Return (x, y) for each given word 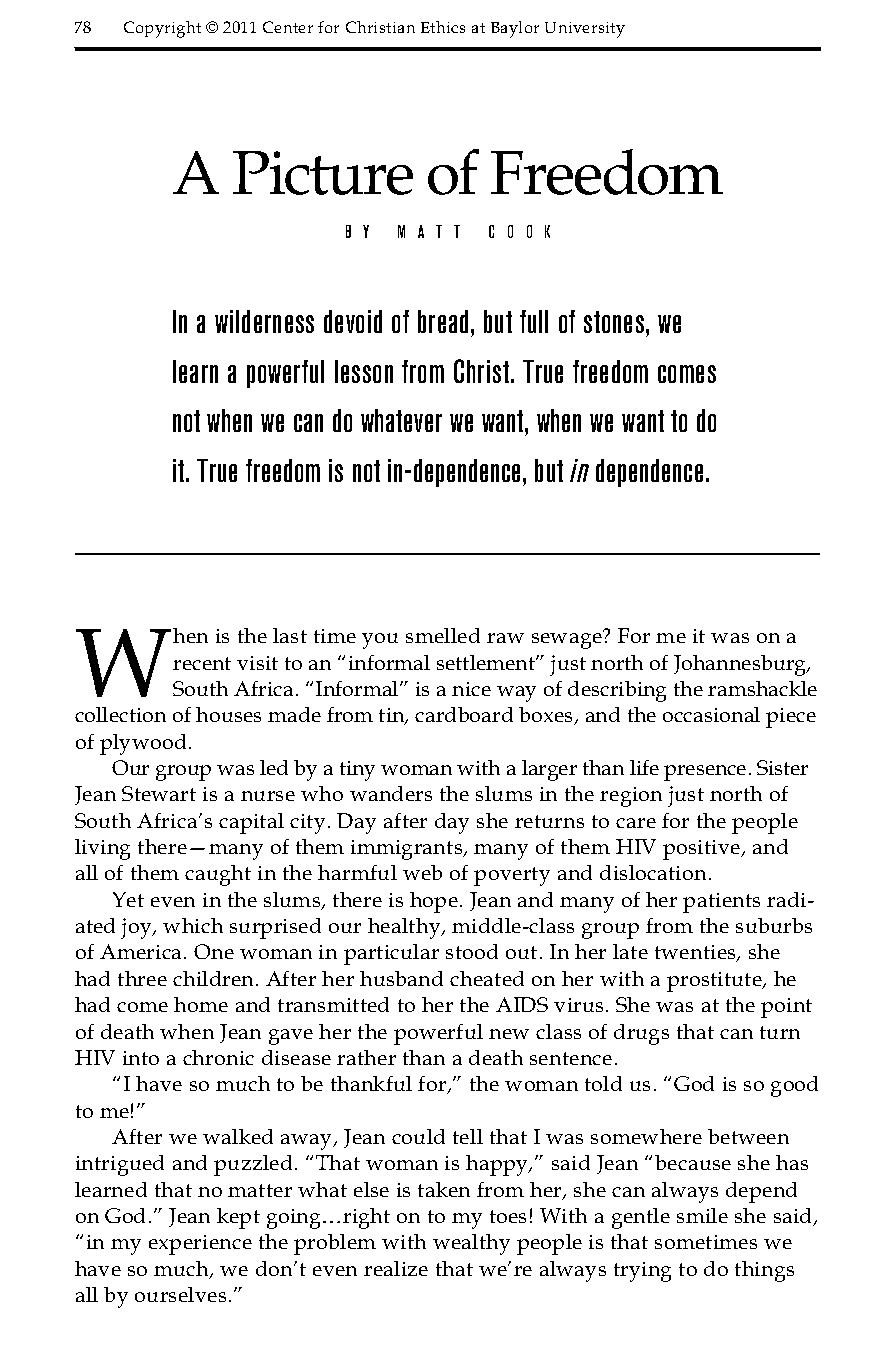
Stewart (159, 793)
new (509, 1034)
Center (288, 27)
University (585, 30)
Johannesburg (741, 665)
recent (202, 663)
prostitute (715, 982)
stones (615, 322)
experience (200, 1245)
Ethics (443, 27)
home (201, 1004)
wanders (391, 793)
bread (443, 321)
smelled (443, 635)
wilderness (264, 321)
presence (705, 773)
